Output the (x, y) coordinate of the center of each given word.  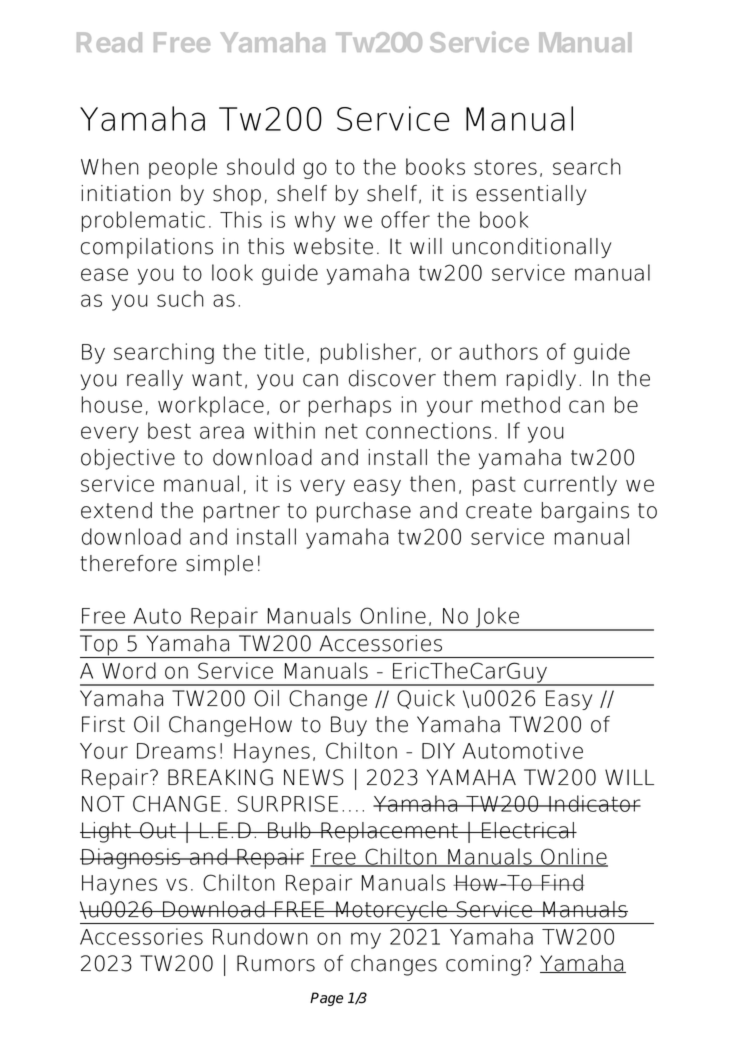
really (155, 380)
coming (483, 965)
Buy (349, 726)
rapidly (541, 380)
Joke (498, 618)
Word (129, 670)
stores (505, 167)
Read (109, 42)
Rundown (260, 936)
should (260, 166)
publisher (368, 353)
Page (326, 999)
